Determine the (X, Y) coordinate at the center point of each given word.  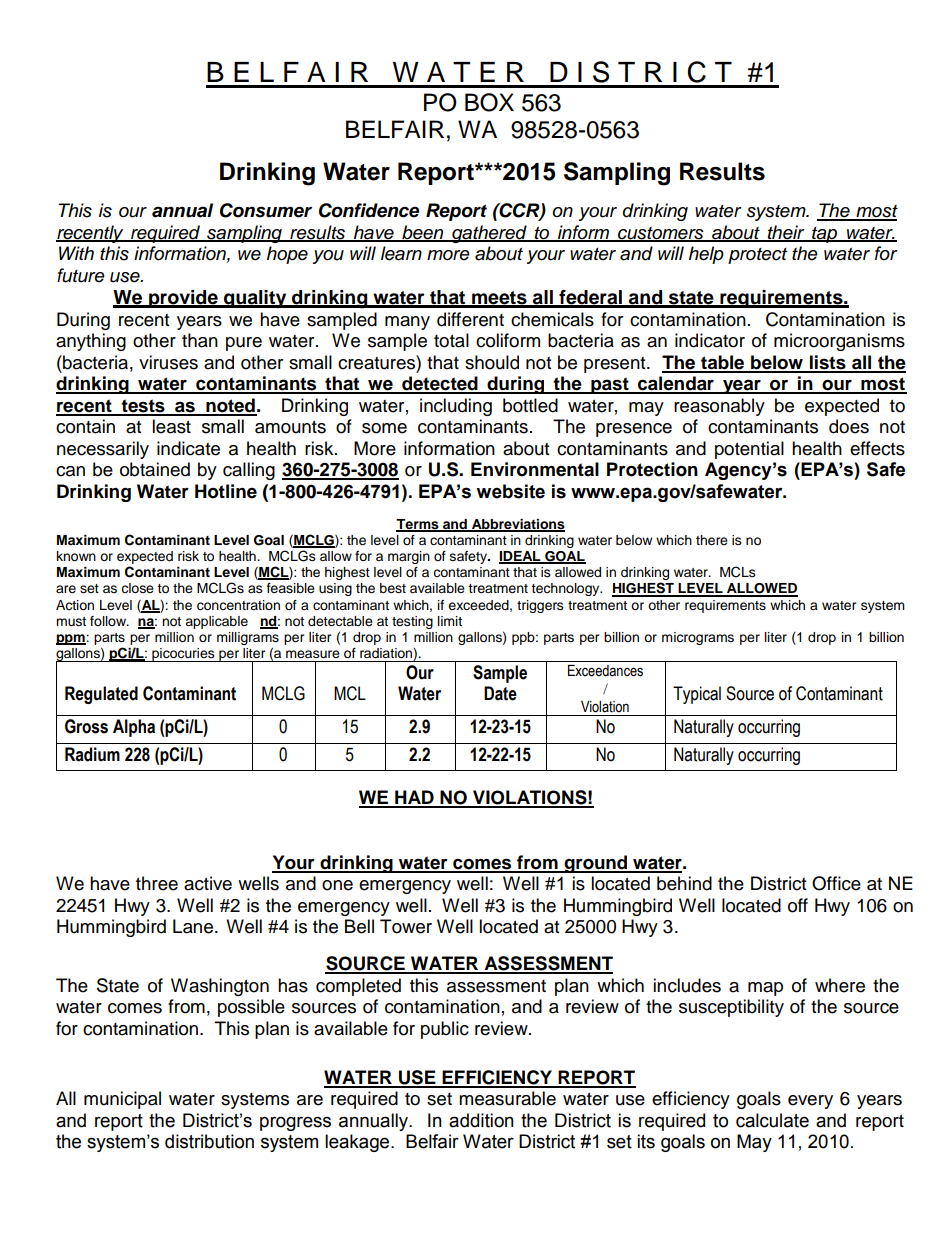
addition (481, 1120)
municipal (122, 1100)
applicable (216, 622)
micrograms (698, 638)
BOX (489, 102)
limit (450, 621)
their (786, 233)
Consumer (266, 210)
